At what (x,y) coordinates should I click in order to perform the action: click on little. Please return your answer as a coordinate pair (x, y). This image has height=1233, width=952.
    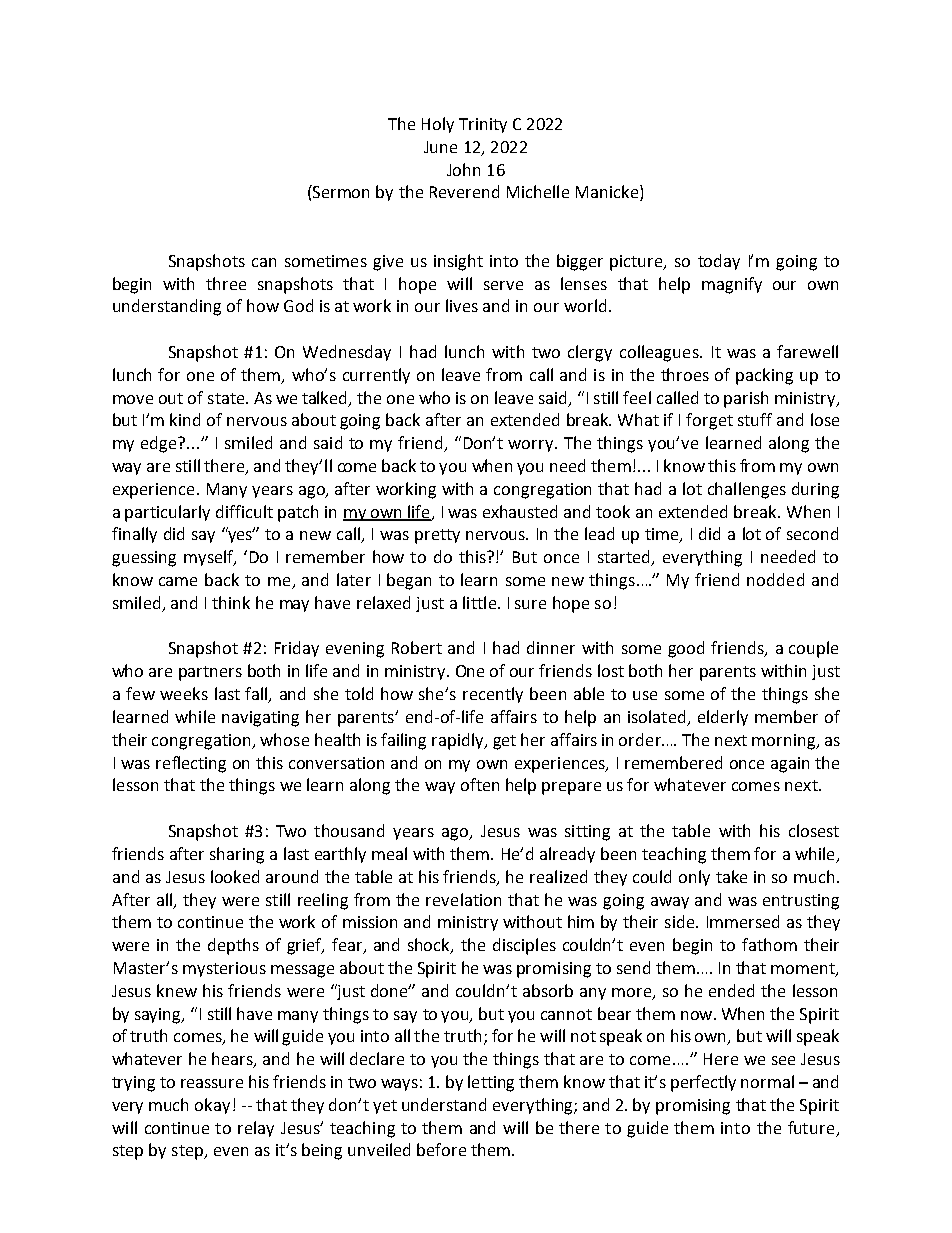
    Looking at the image, I should click on (479, 602).
